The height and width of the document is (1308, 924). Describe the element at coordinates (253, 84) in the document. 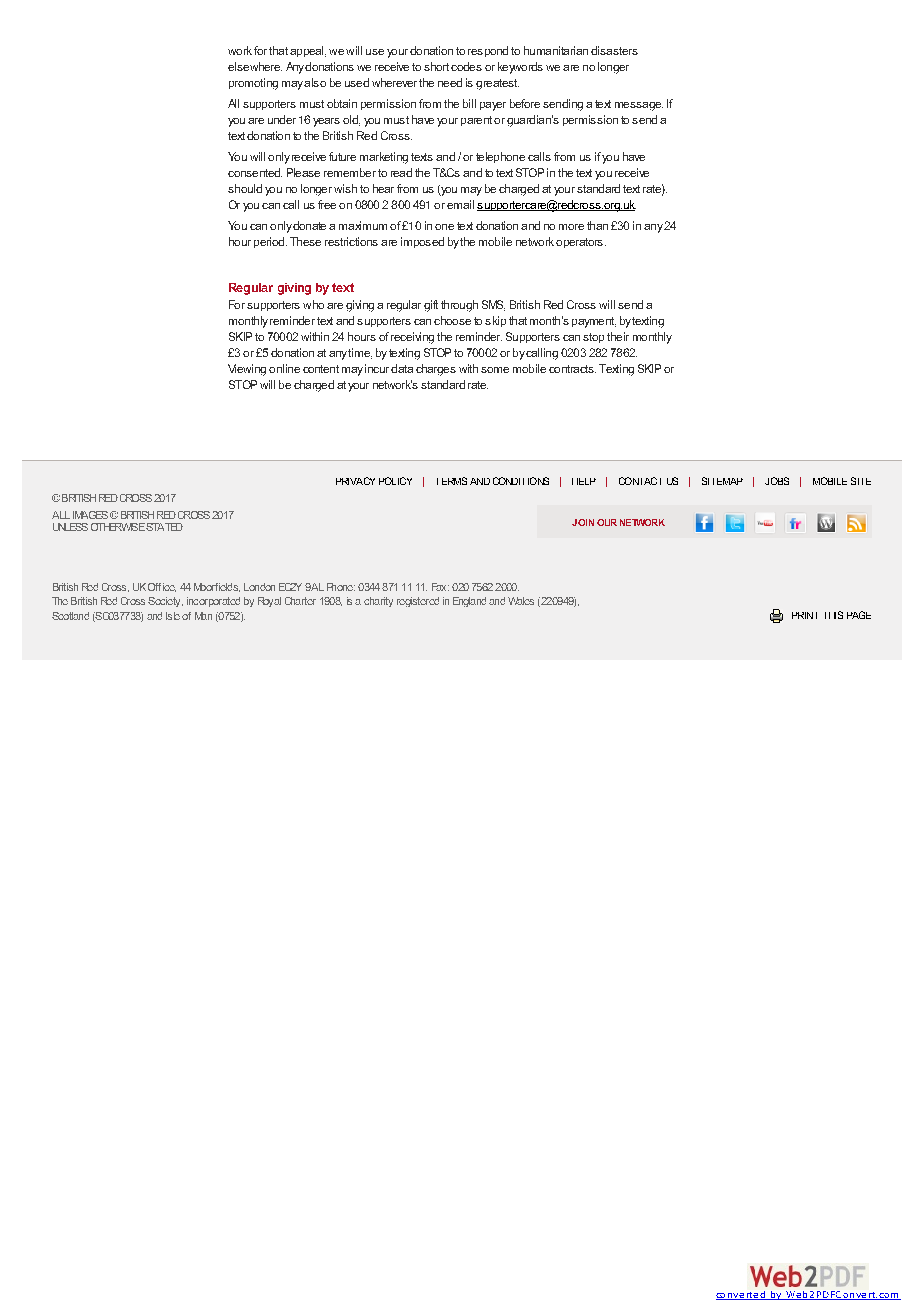

I see `promoting` at that location.
